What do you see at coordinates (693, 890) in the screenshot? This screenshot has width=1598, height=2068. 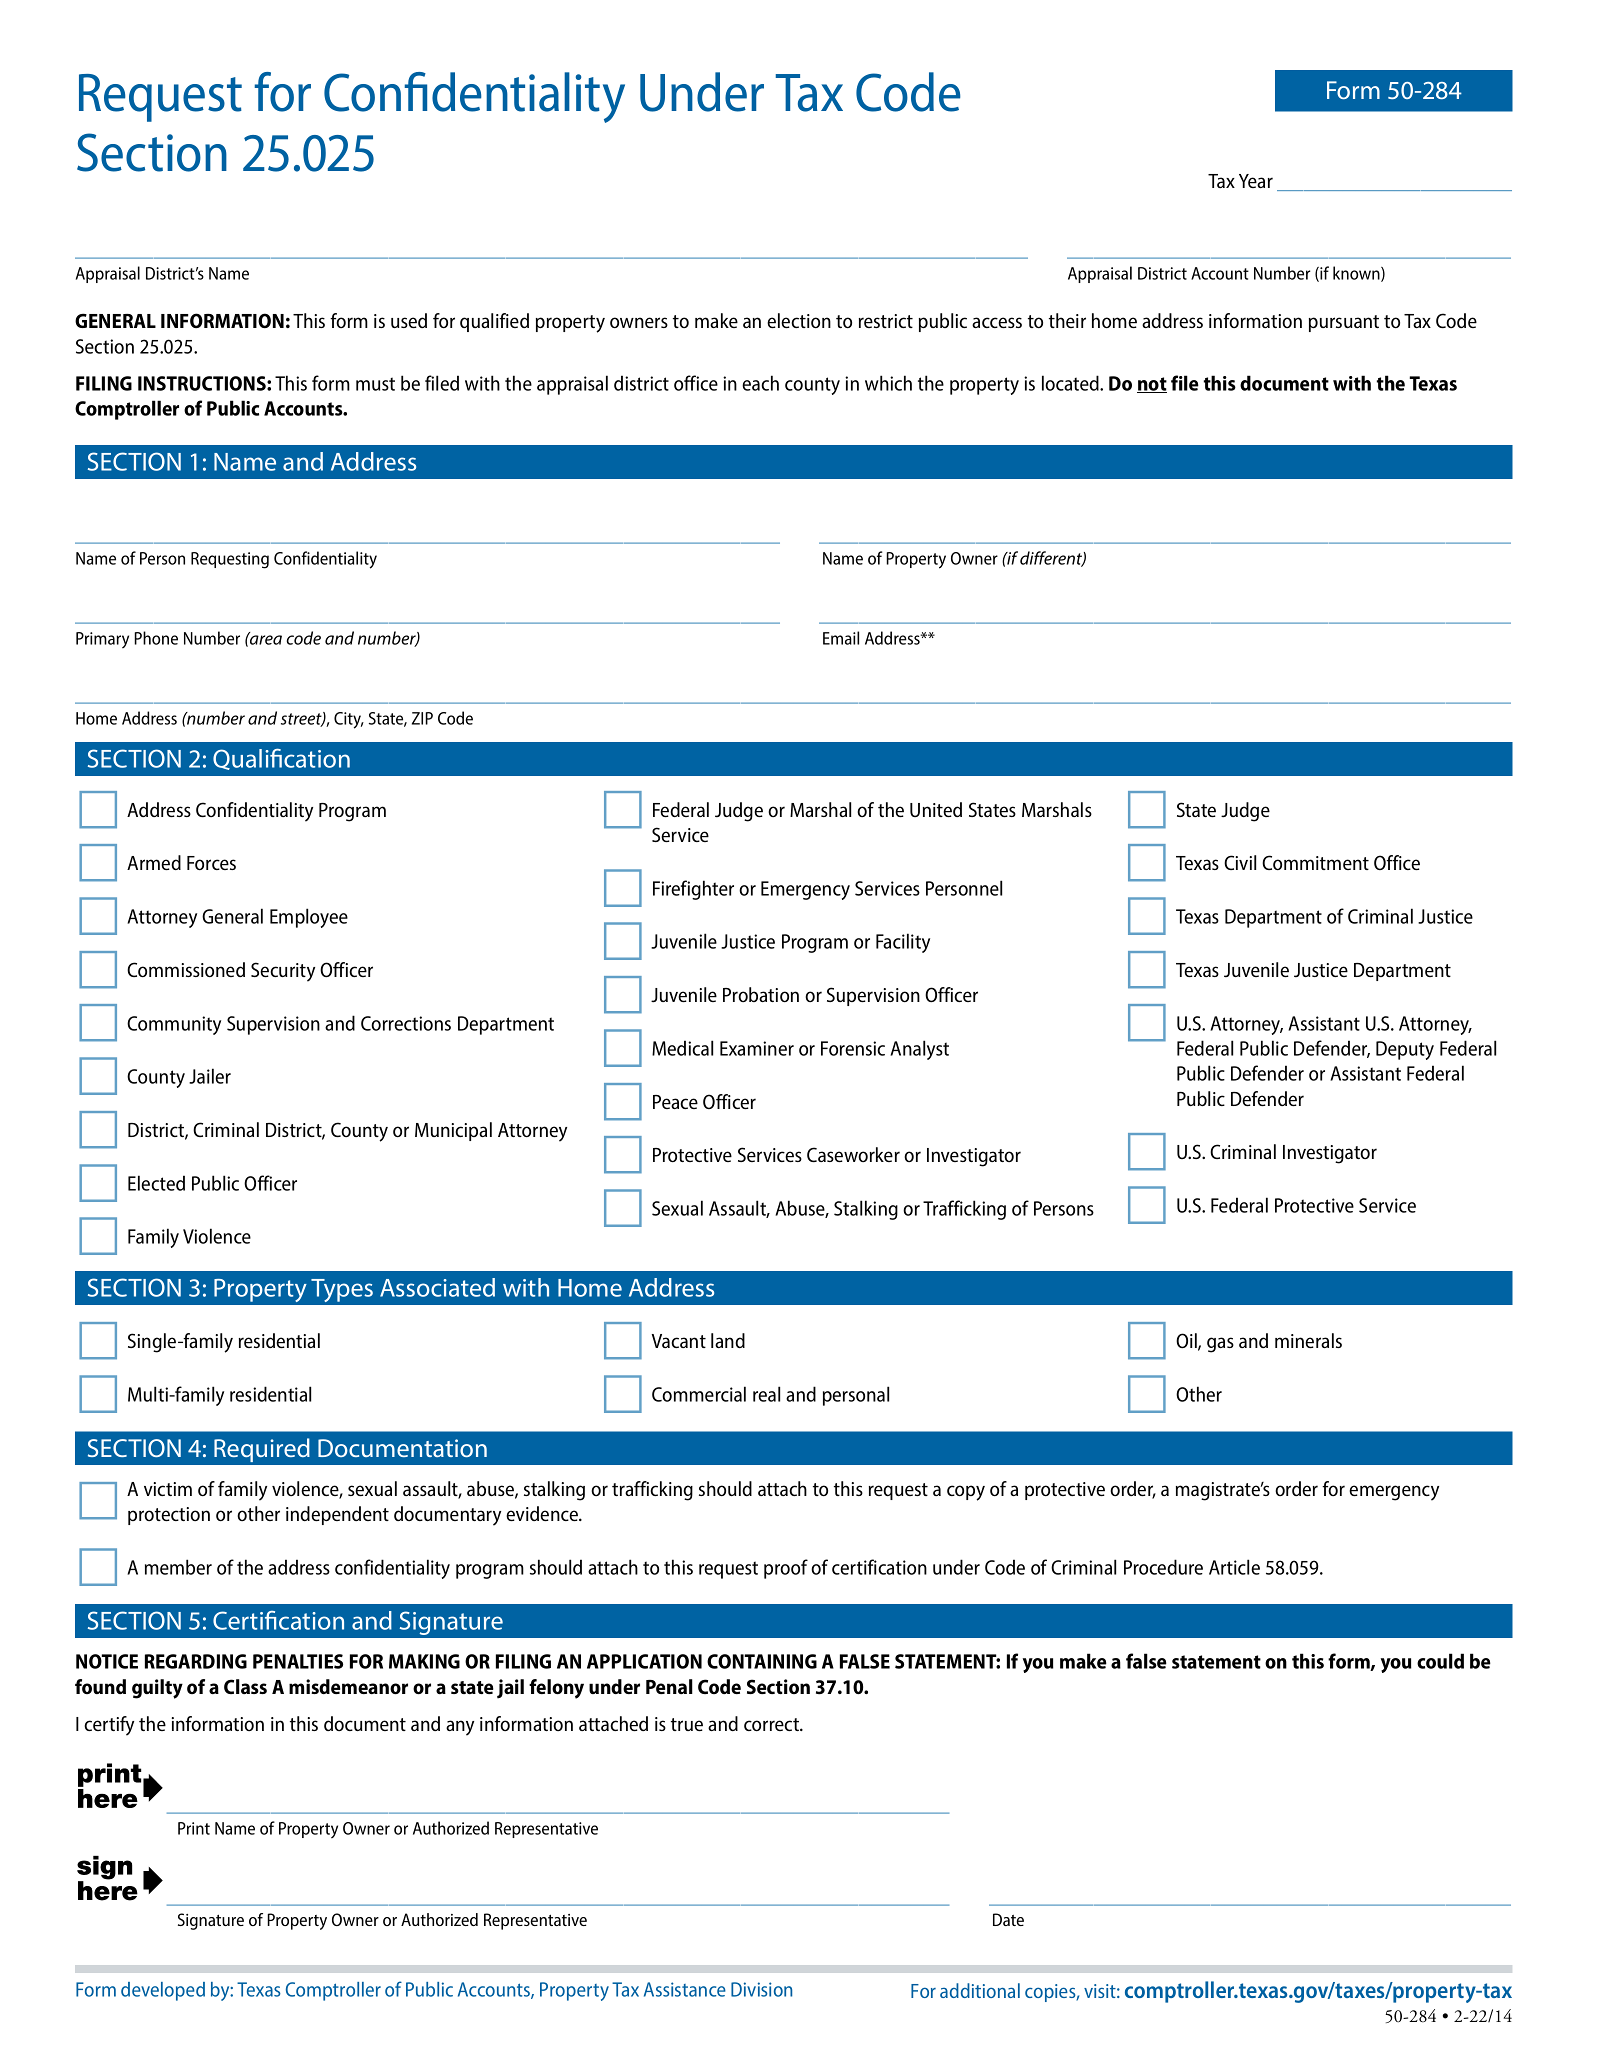 I see `Firefighter` at bounding box center [693, 890].
